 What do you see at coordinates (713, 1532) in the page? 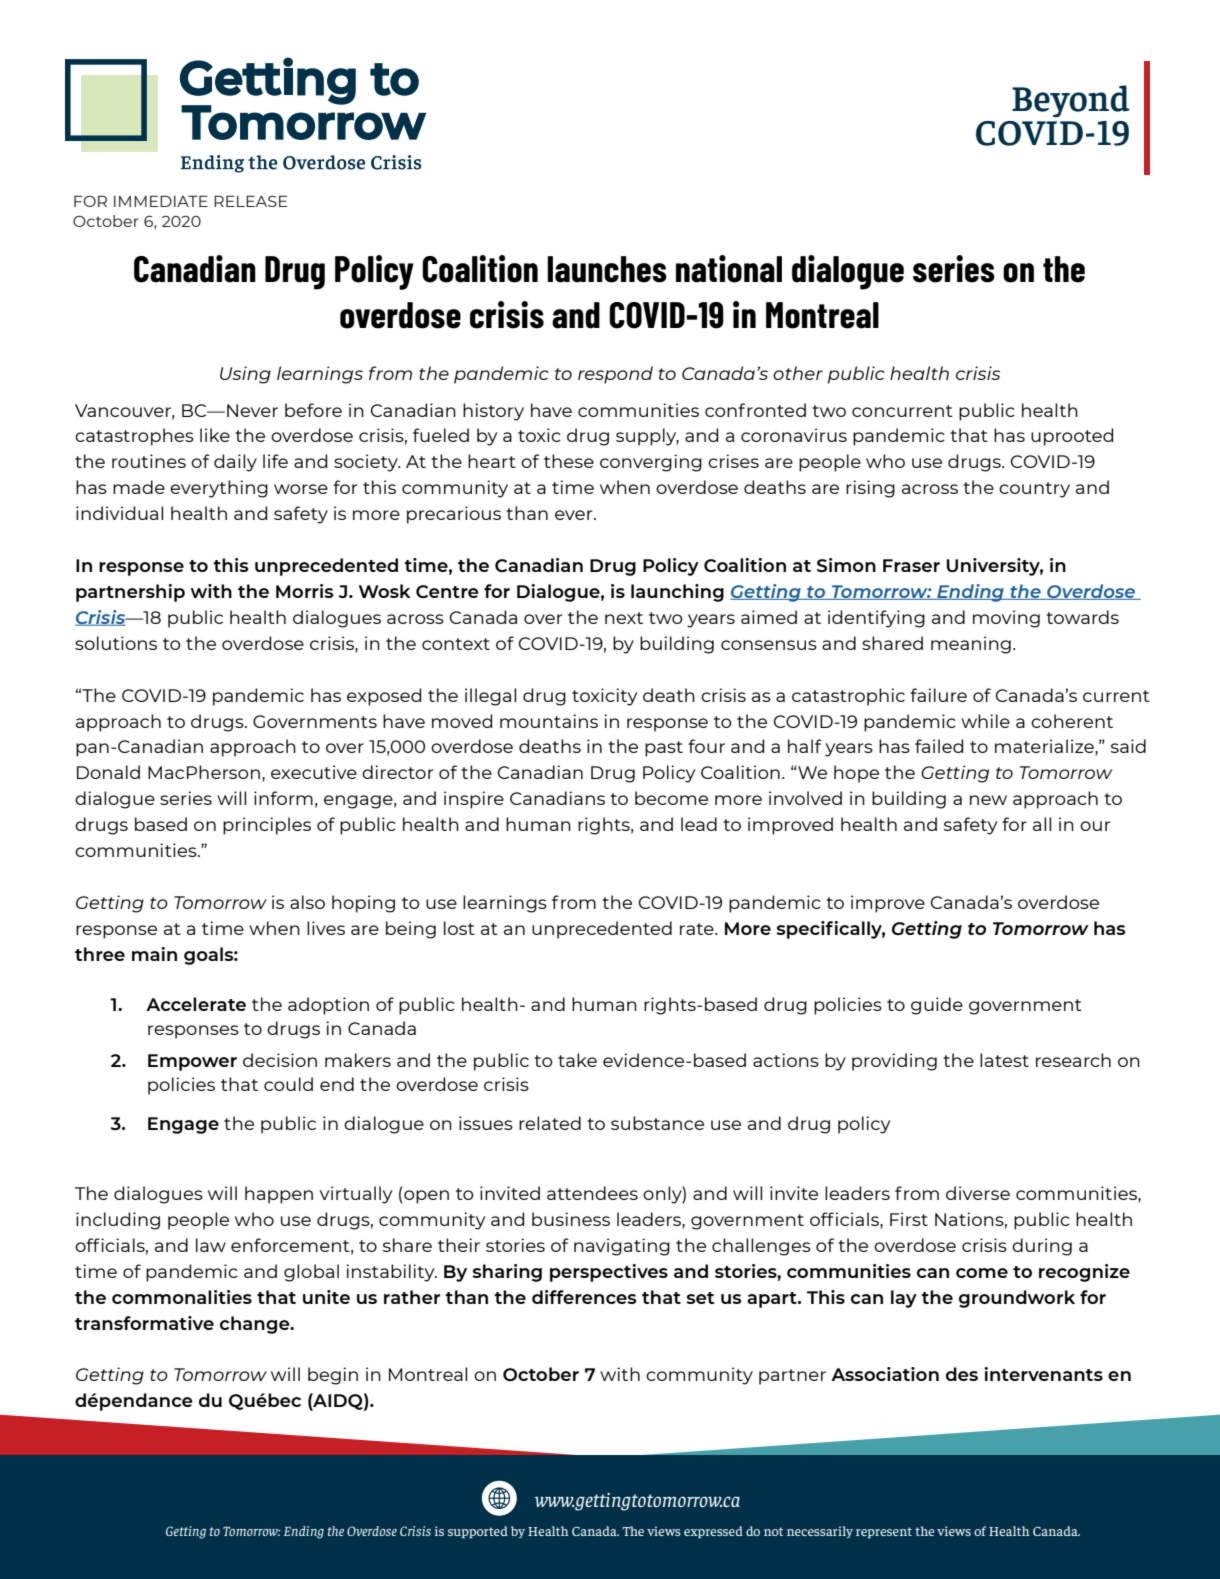
I see `expressed` at bounding box center [713, 1532].
